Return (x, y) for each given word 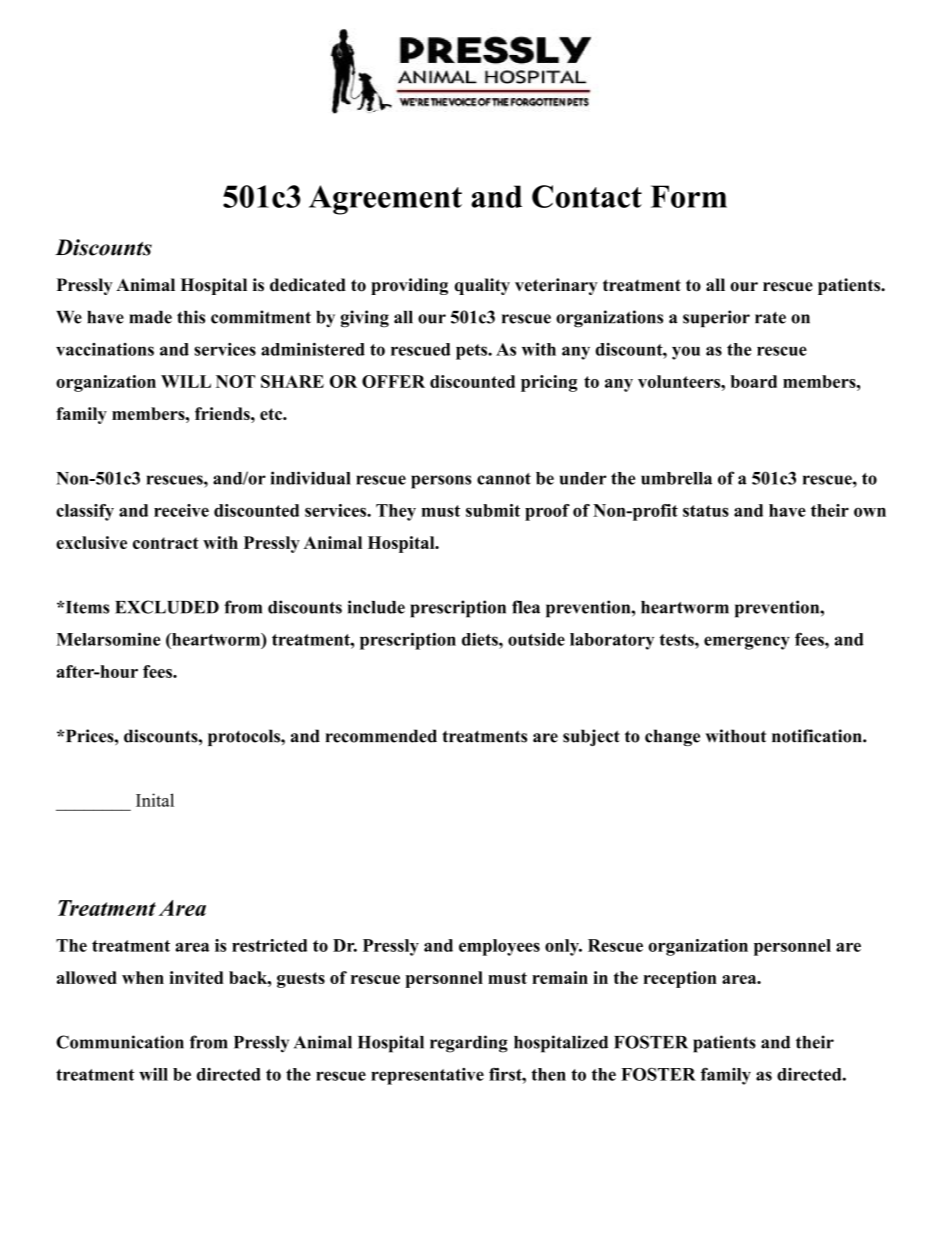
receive (181, 510)
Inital (155, 800)
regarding (469, 1044)
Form (689, 196)
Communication (120, 1042)
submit (493, 510)
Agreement (385, 200)
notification (818, 736)
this (191, 317)
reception (680, 979)
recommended (381, 736)
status (706, 511)
